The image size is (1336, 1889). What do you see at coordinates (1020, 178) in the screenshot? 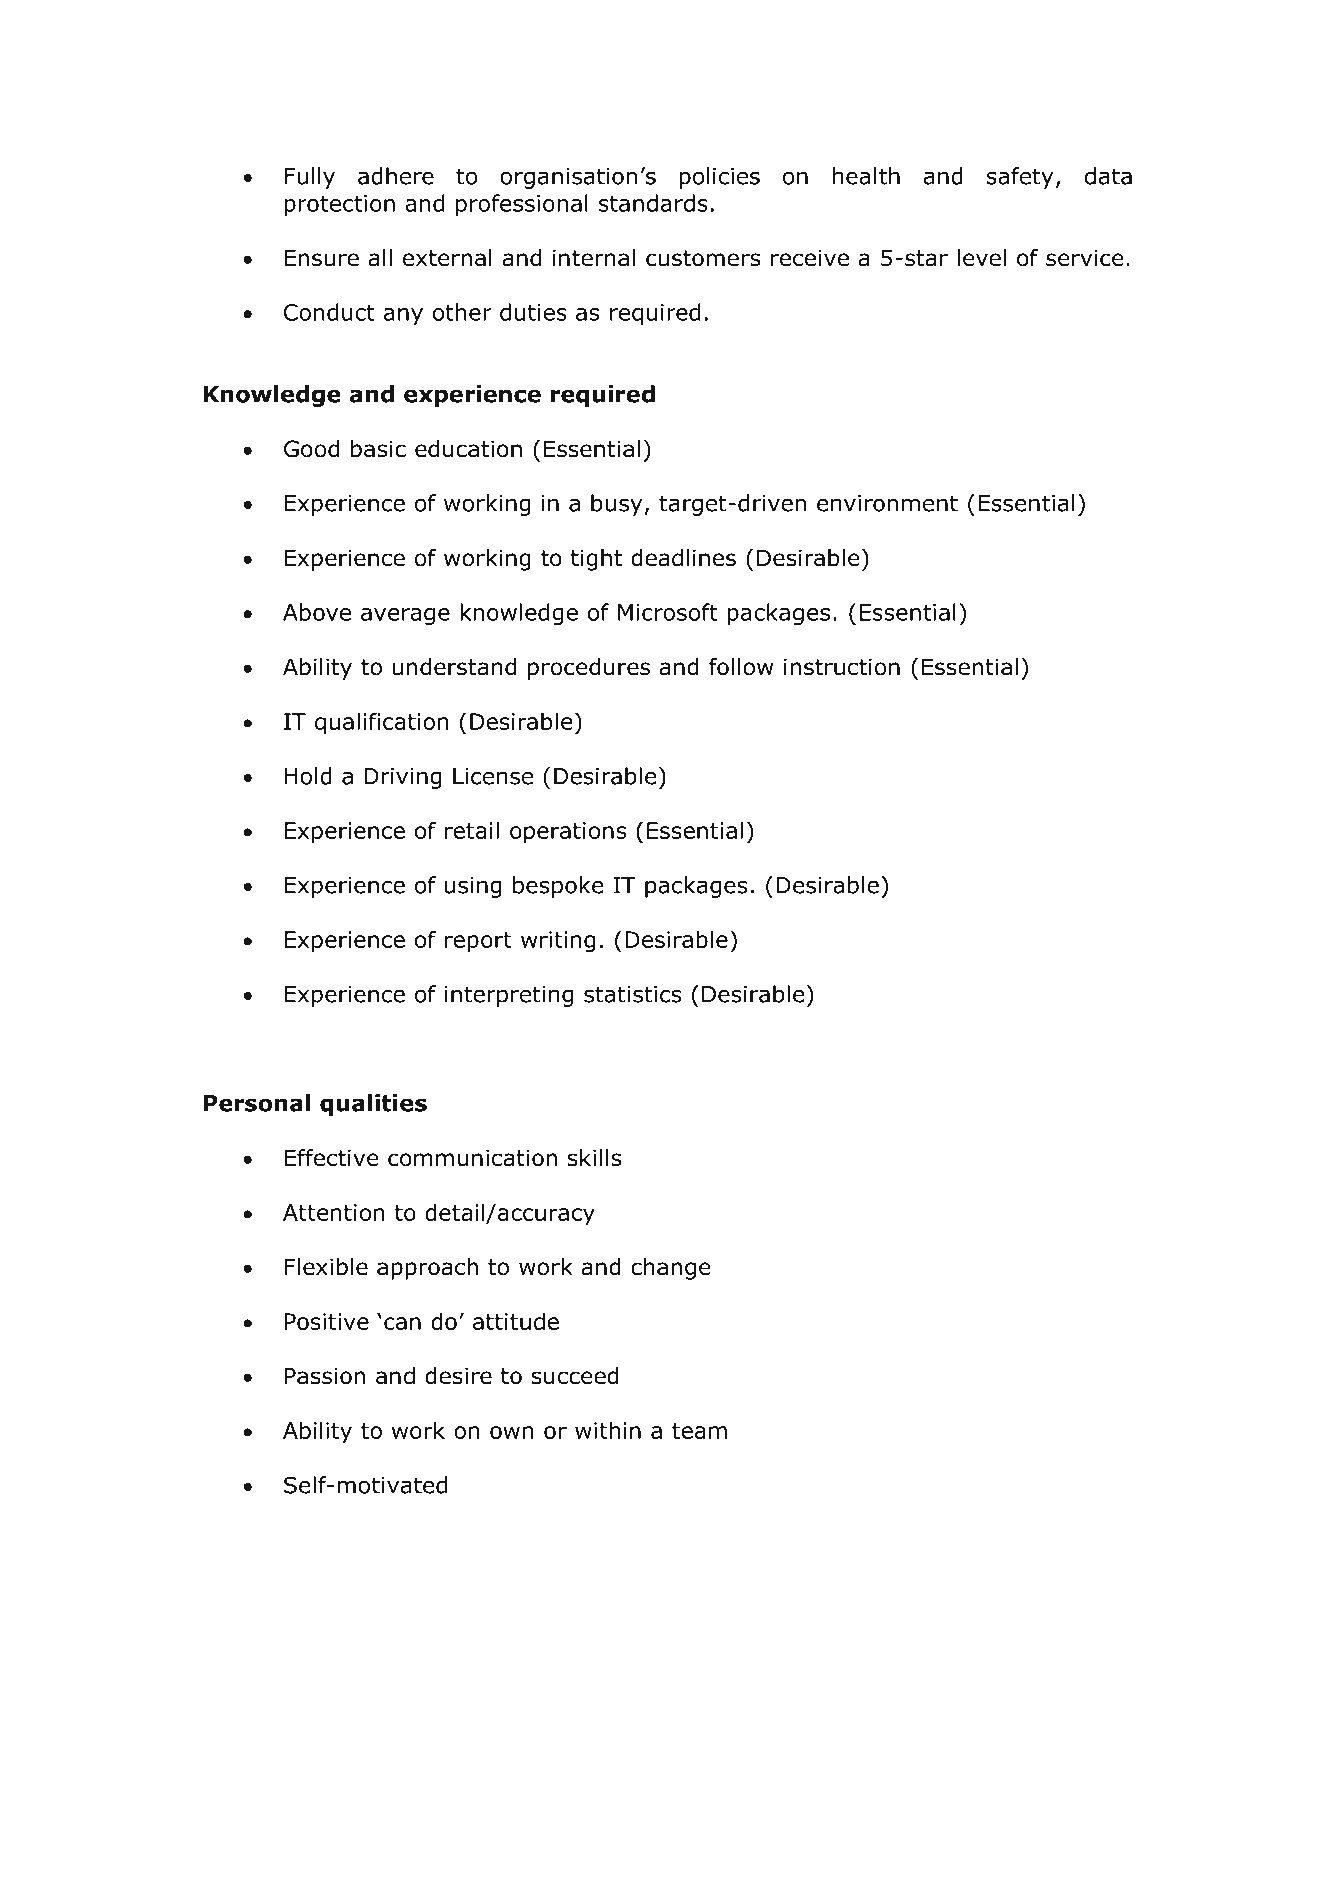
I see `safety` at bounding box center [1020, 178].
